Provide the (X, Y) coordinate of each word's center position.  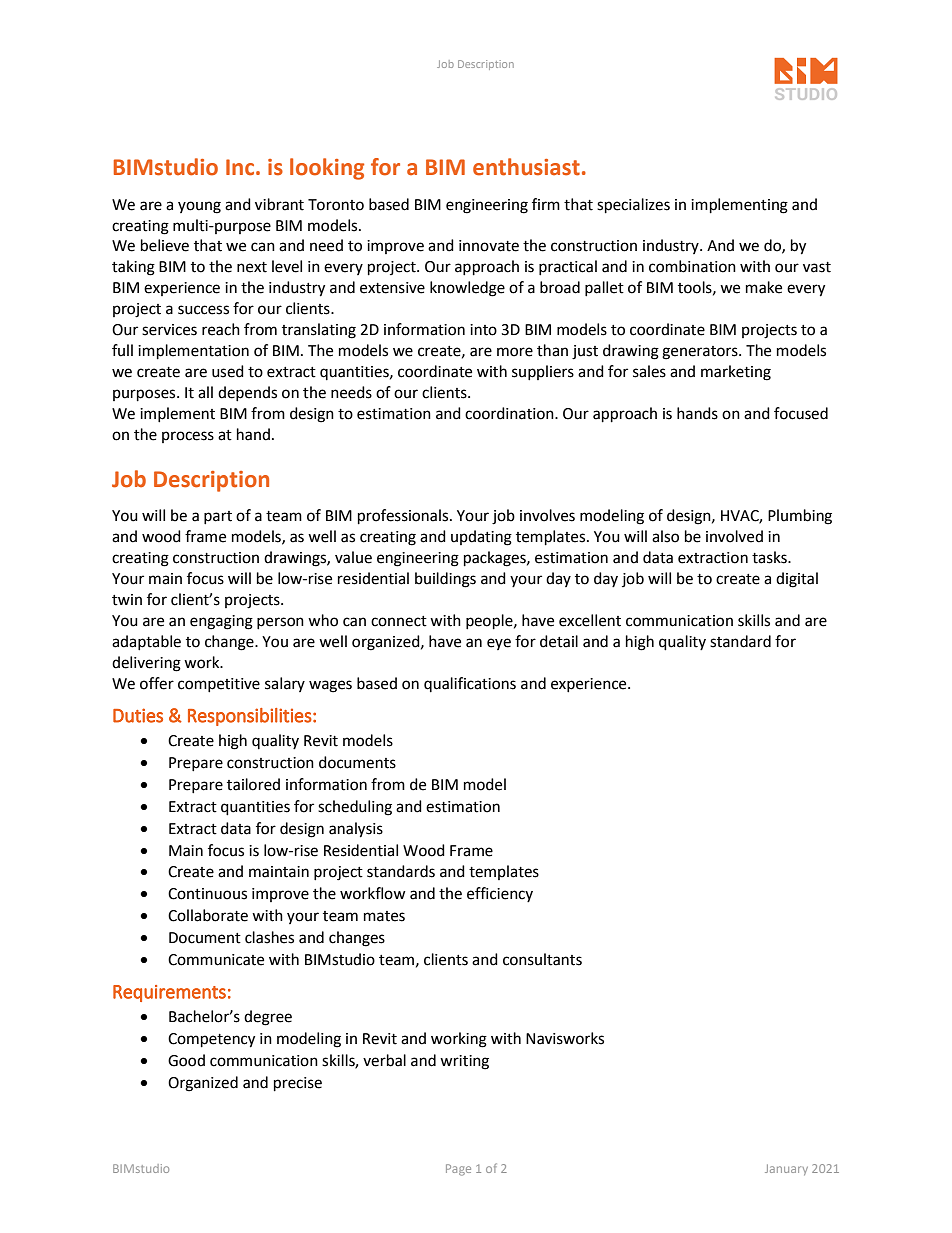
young (199, 207)
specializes (633, 206)
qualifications (470, 684)
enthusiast (526, 167)
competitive (219, 685)
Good (186, 1060)
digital (797, 580)
